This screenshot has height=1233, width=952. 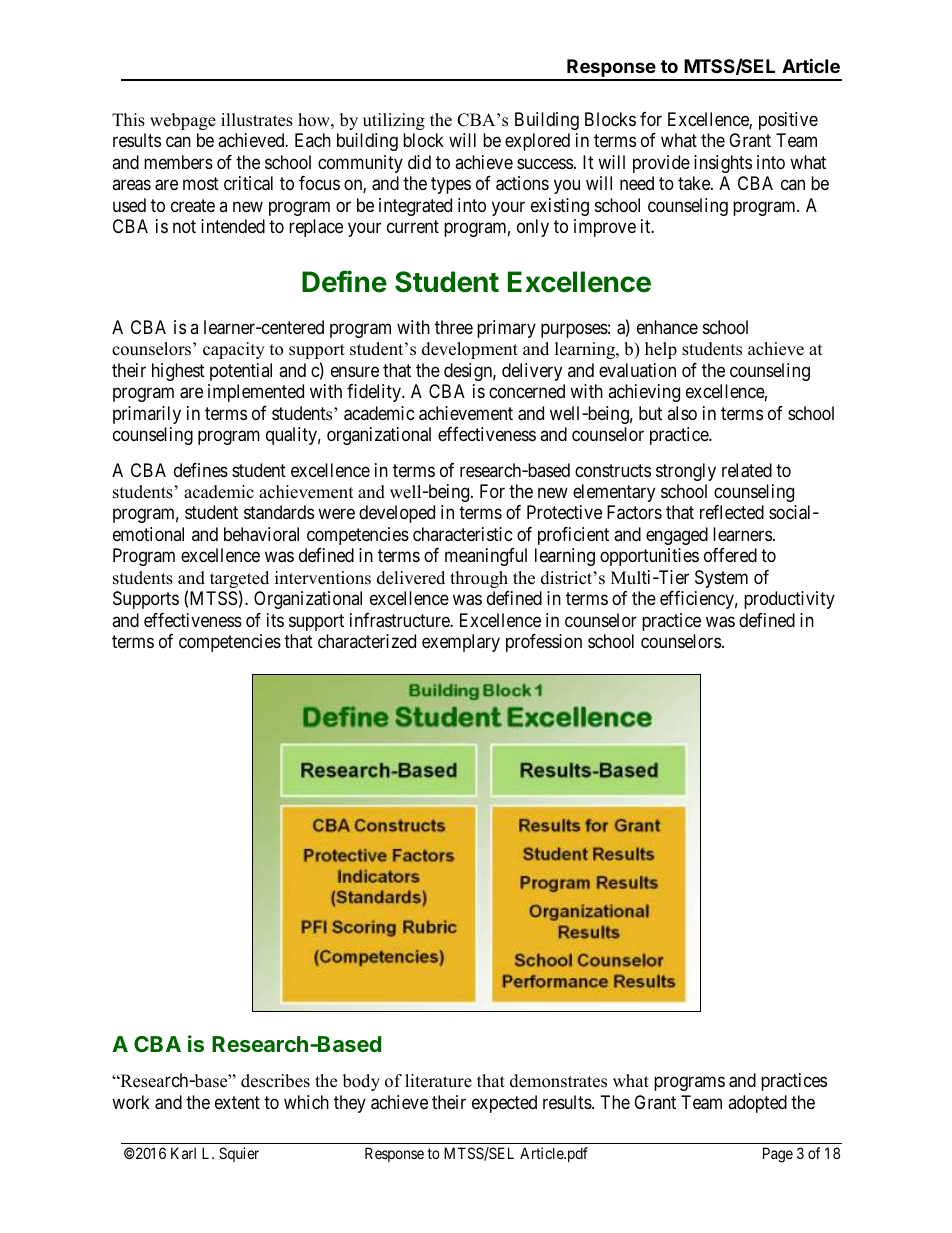 What do you see at coordinates (723, 164) in the screenshot?
I see `insights` at bounding box center [723, 164].
